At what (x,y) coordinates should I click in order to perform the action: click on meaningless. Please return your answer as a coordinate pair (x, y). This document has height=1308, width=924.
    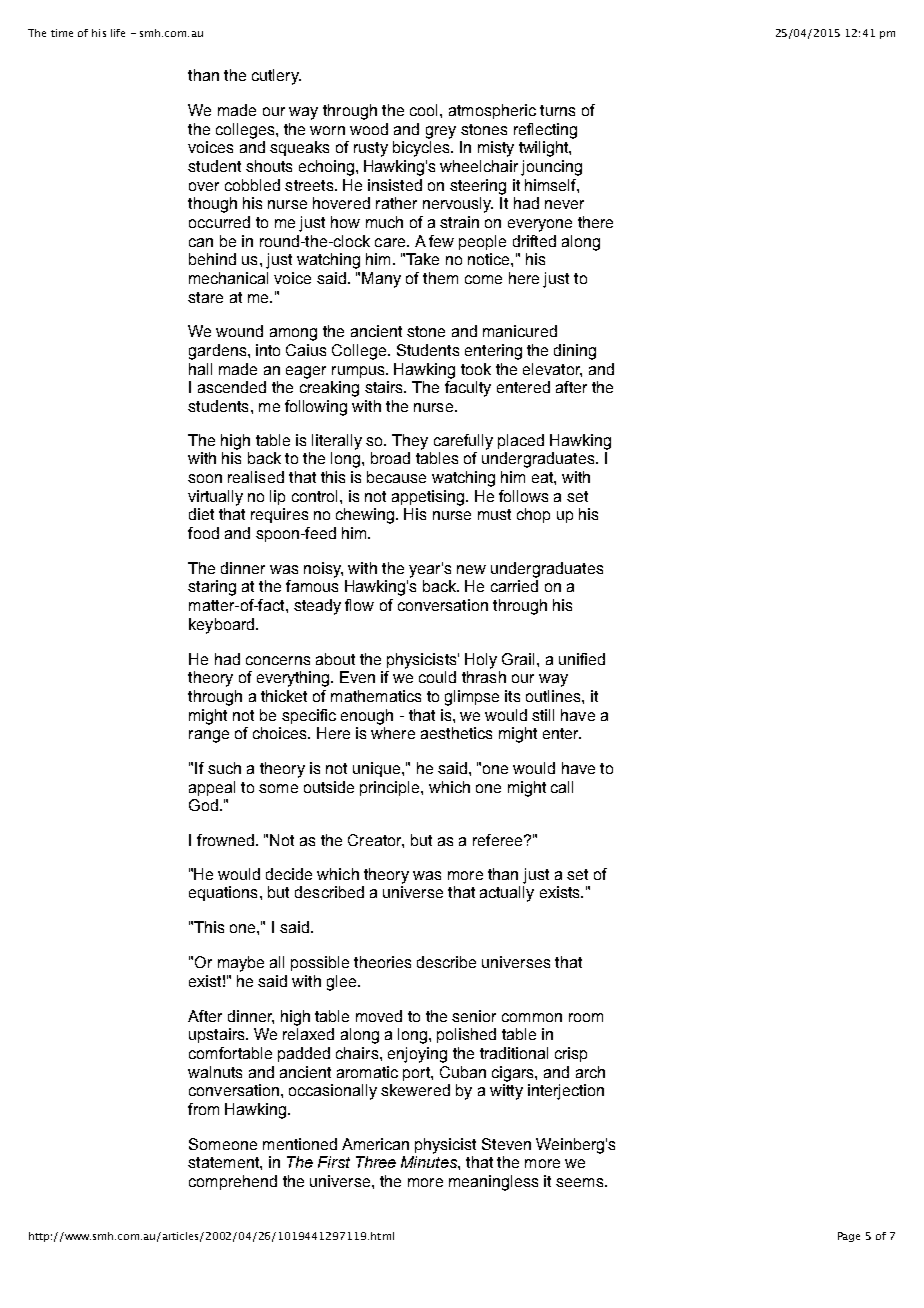
    Looking at the image, I should click on (493, 1183).
